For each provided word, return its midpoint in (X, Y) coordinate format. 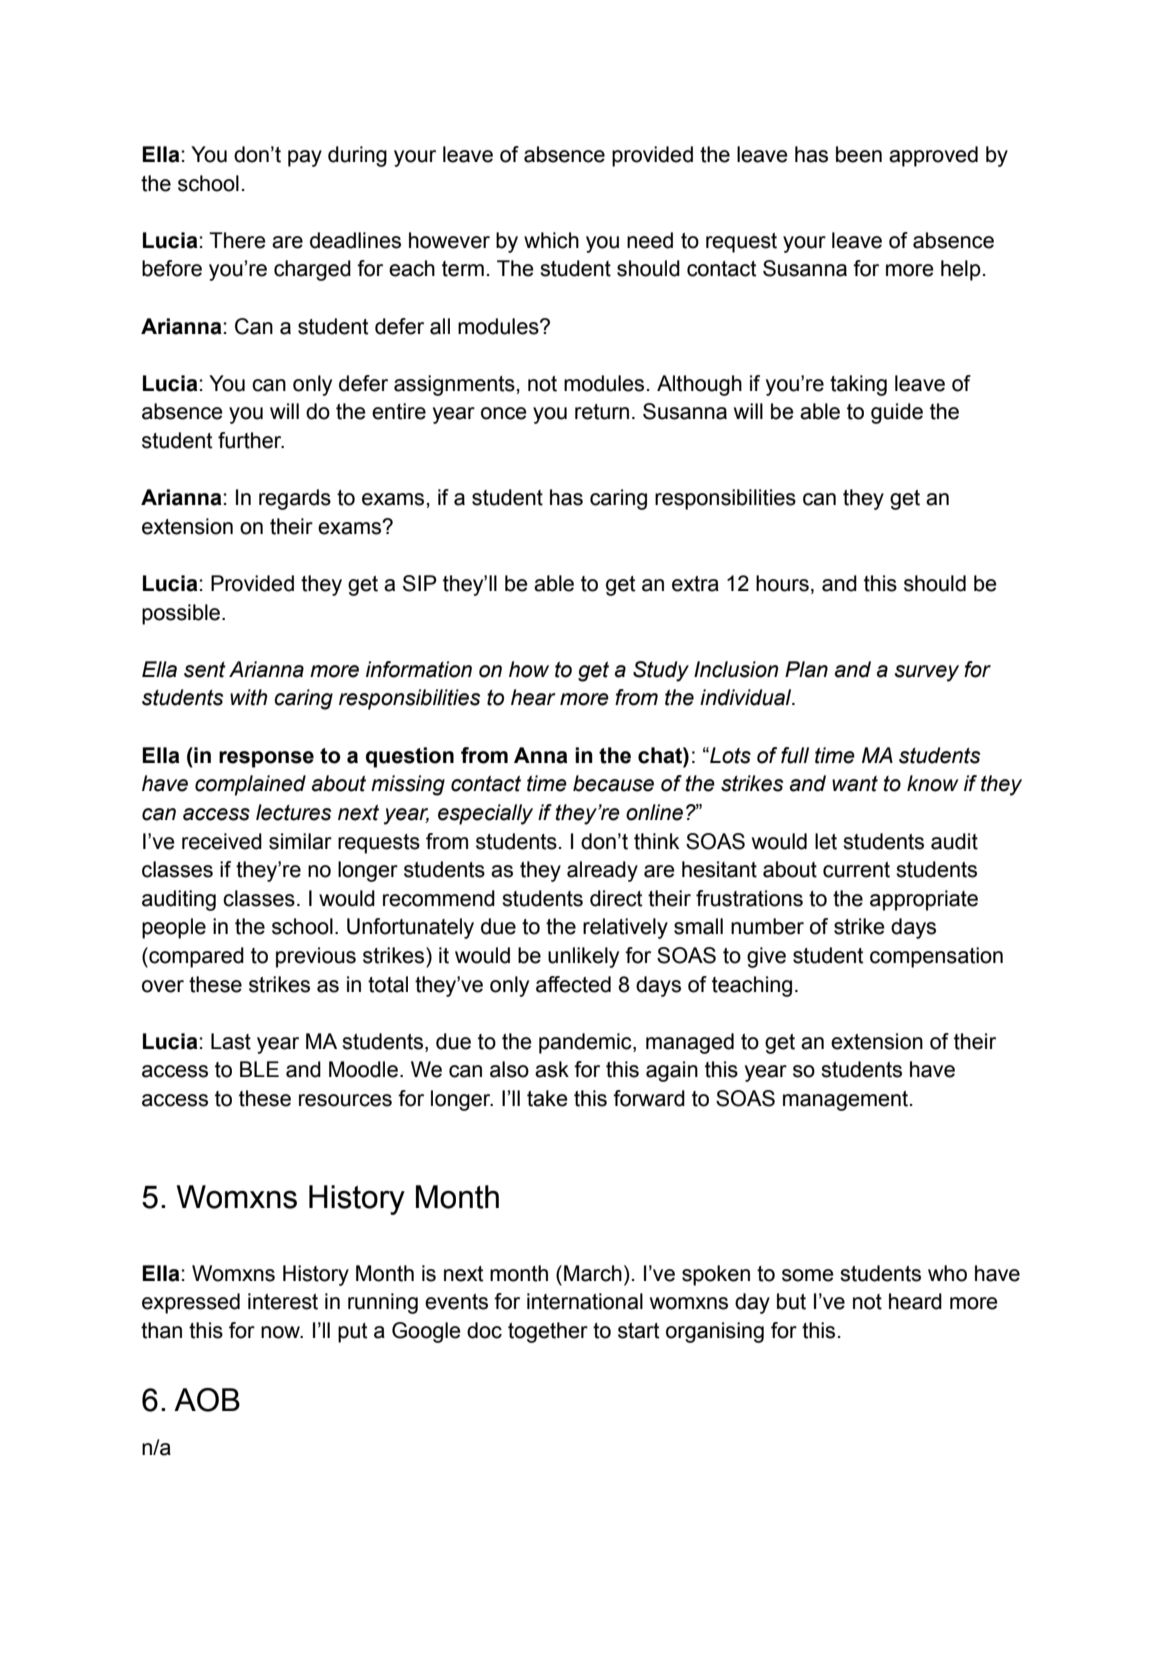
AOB (207, 1400)
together (548, 1332)
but (791, 1301)
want (855, 784)
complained (250, 785)
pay (305, 158)
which (551, 240)
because (613, 783)
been (859, 154)
